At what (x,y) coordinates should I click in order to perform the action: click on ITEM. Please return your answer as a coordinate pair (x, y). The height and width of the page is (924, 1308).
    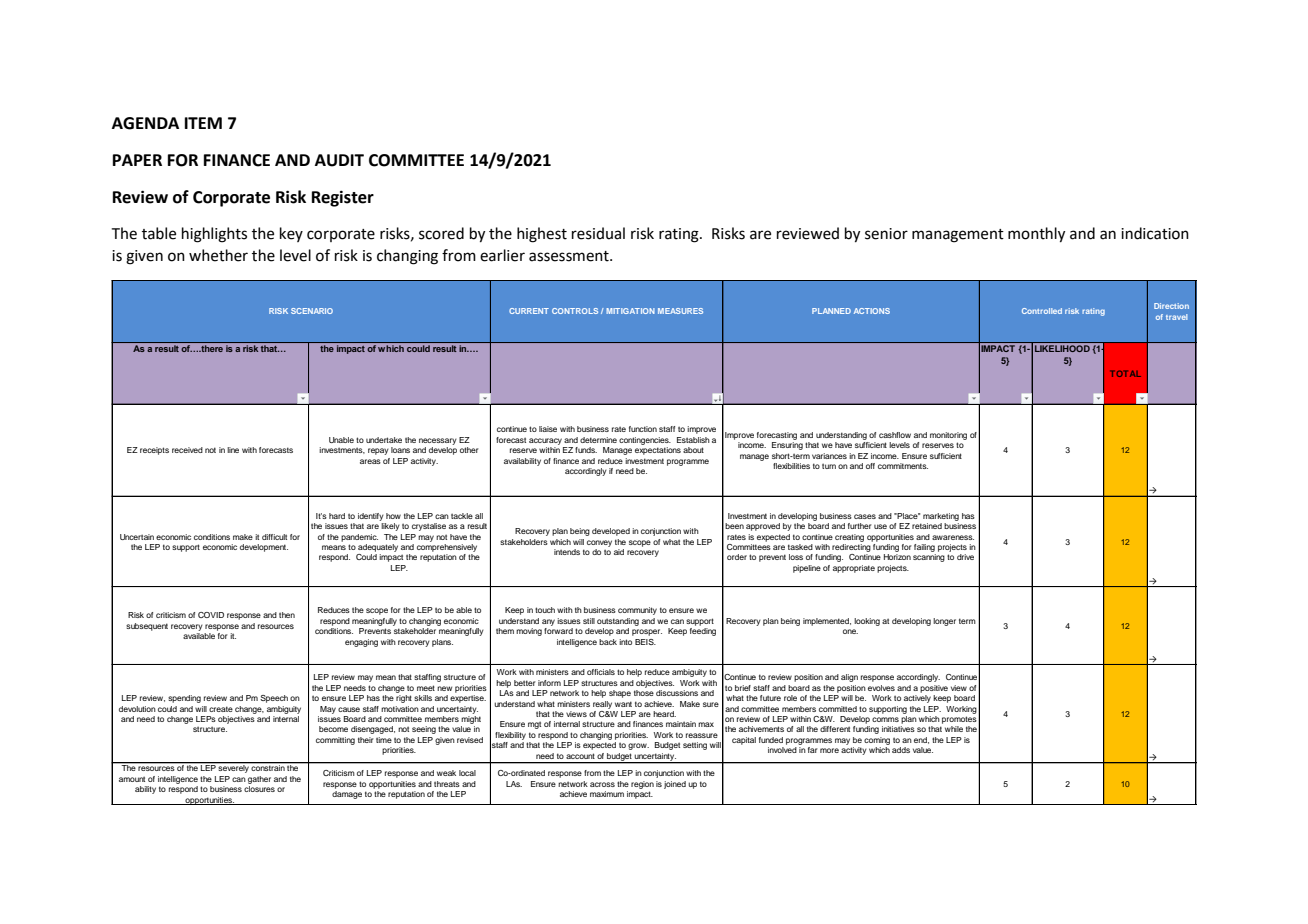
    Looking at the image, I should click on (203, 123).
